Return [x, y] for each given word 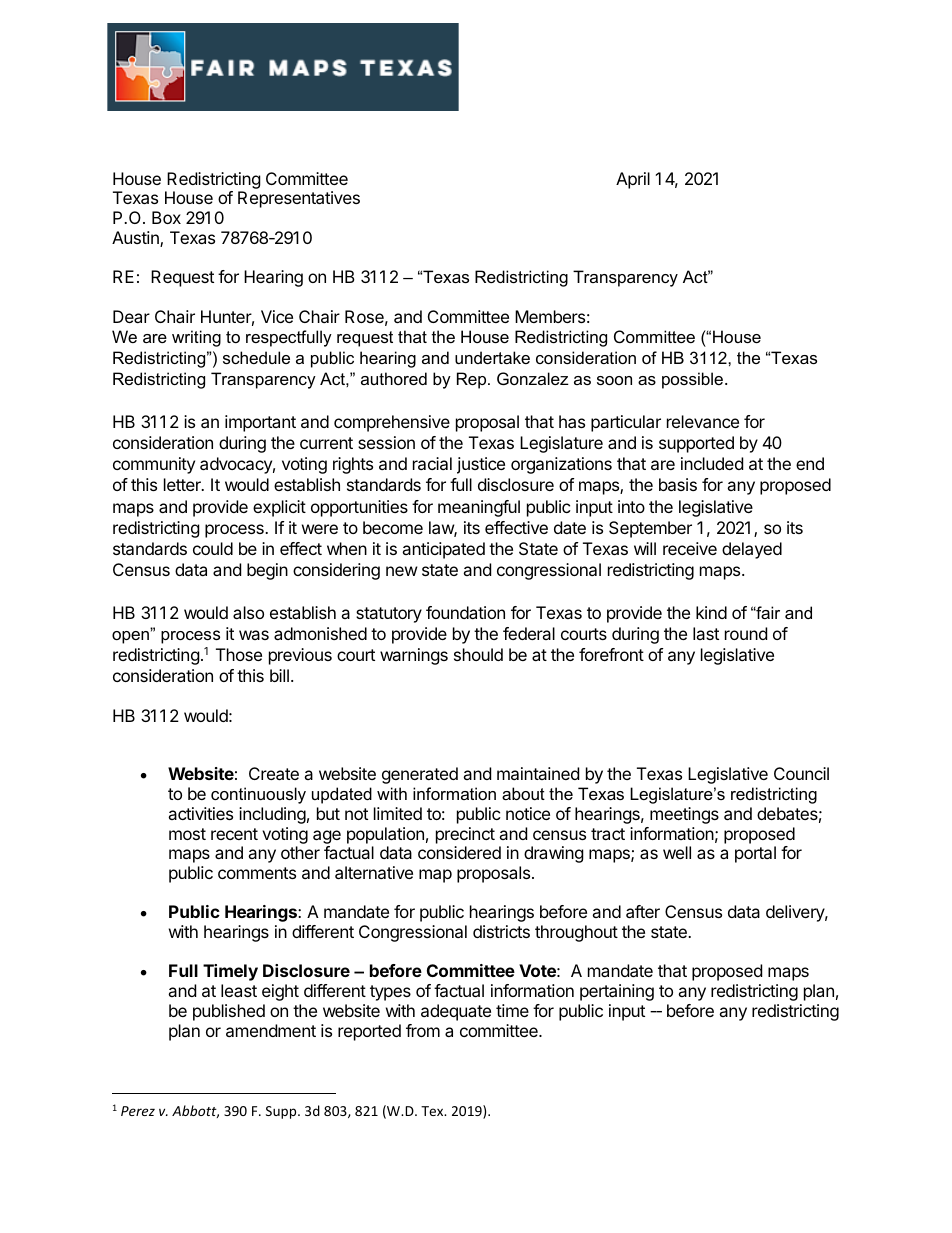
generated [420, 775]
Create [274, 773]
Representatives [299, 199]
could [213, 548]
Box [166, 217]
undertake [492, 357]
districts [501, 931]
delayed [752, 550]
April [633, 180]
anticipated [443, 550]
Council [801, 773]
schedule [256, 357]
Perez [138, 1111]
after [643, 911]
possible [692, 380]
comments [257, 873]
